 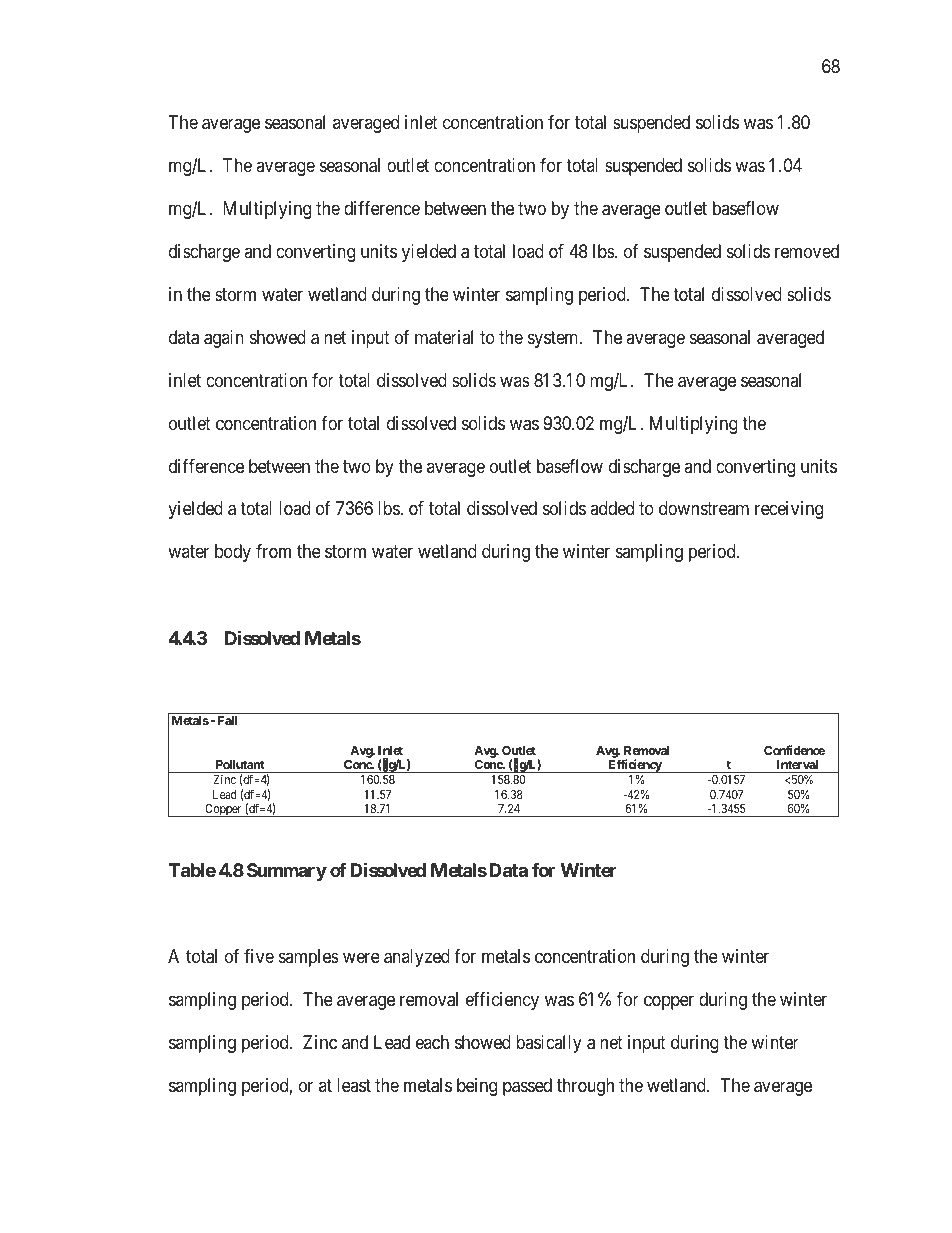 What do you see at coordinates (527, 1087) in the screenshot?
I see `passed` at bounding box center [527, 1087].
